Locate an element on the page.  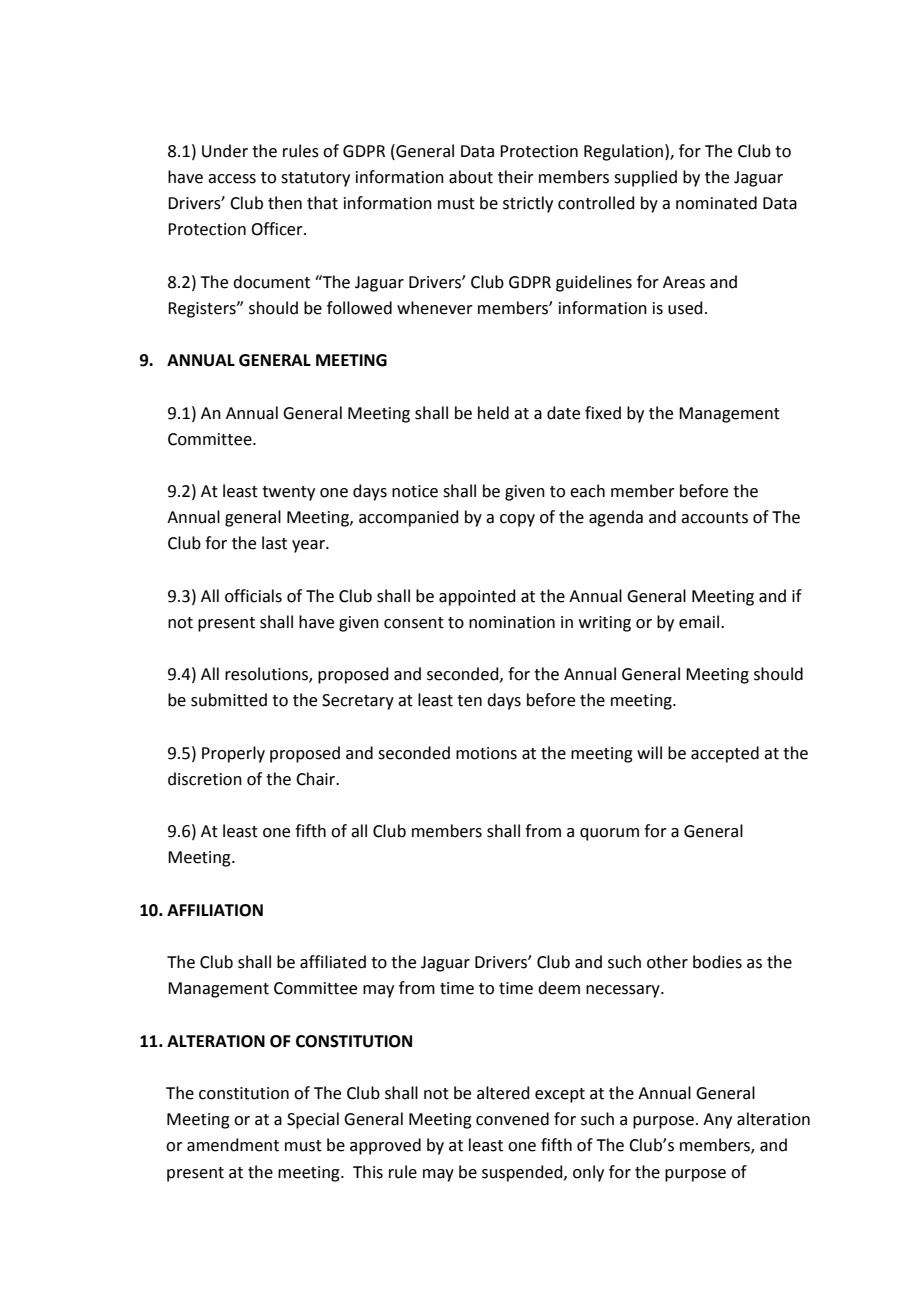
Properly is located at coordinates (233, 754).
